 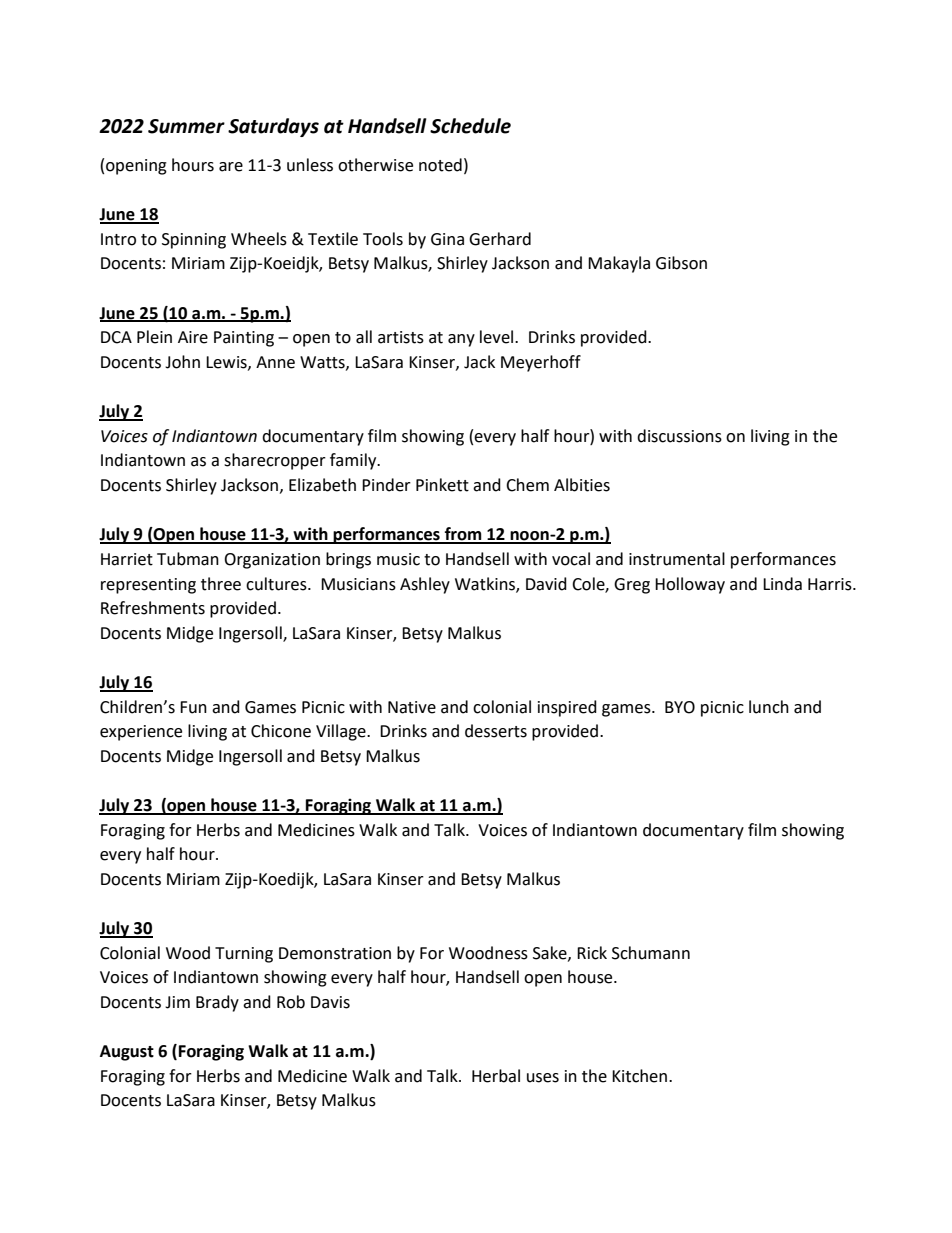 What do you see at coordinates (193, 707) in the page?
I see `Fun` at bounding box center [193, 707].
